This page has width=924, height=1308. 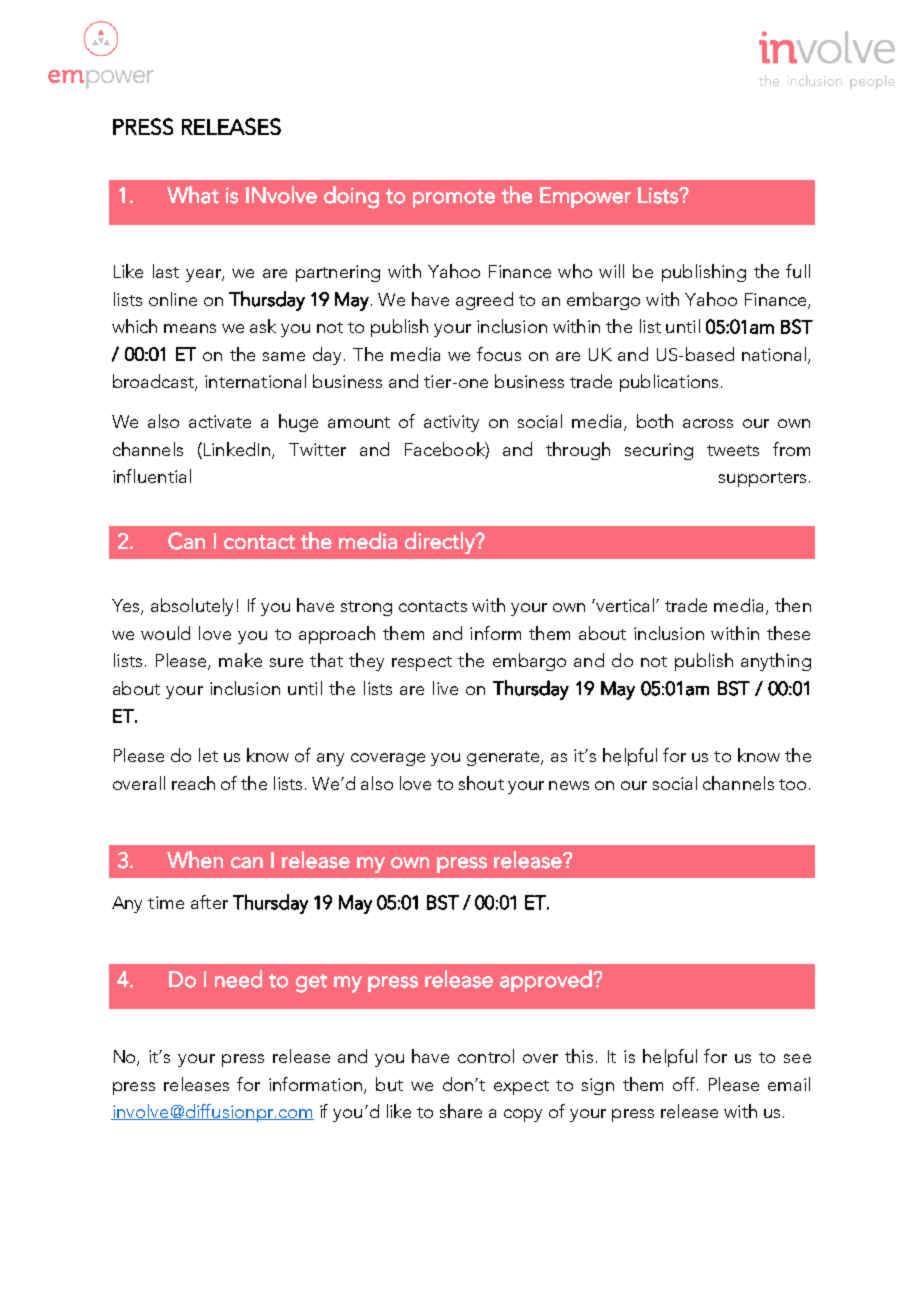 What do you see at coordinates (733, 450) in the page?
I see `tweets` at bounding box center [733, 450].
